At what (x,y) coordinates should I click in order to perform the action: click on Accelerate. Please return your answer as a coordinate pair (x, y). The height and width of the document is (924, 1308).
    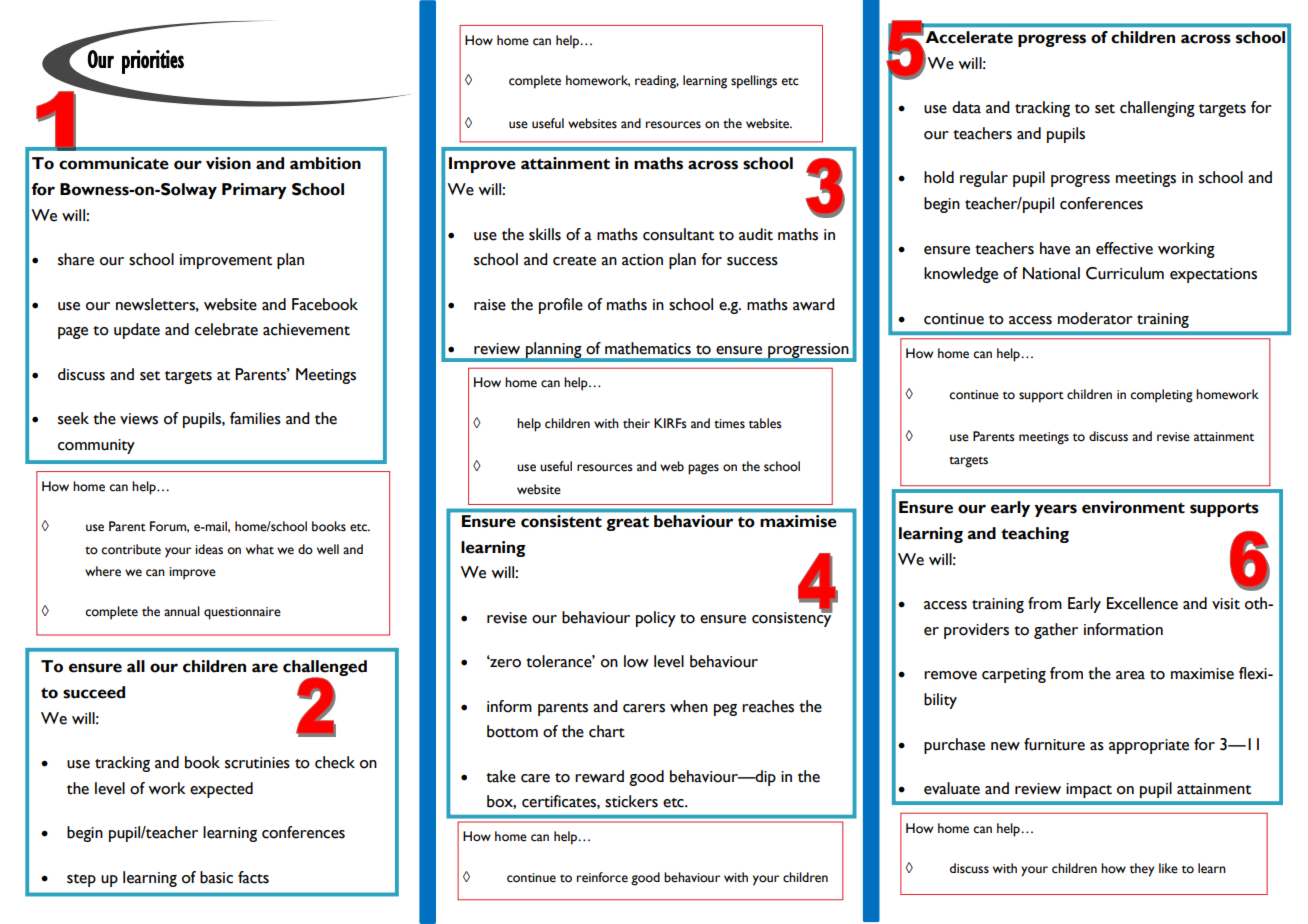
    Looking at the image, I should click on (969, 37).
